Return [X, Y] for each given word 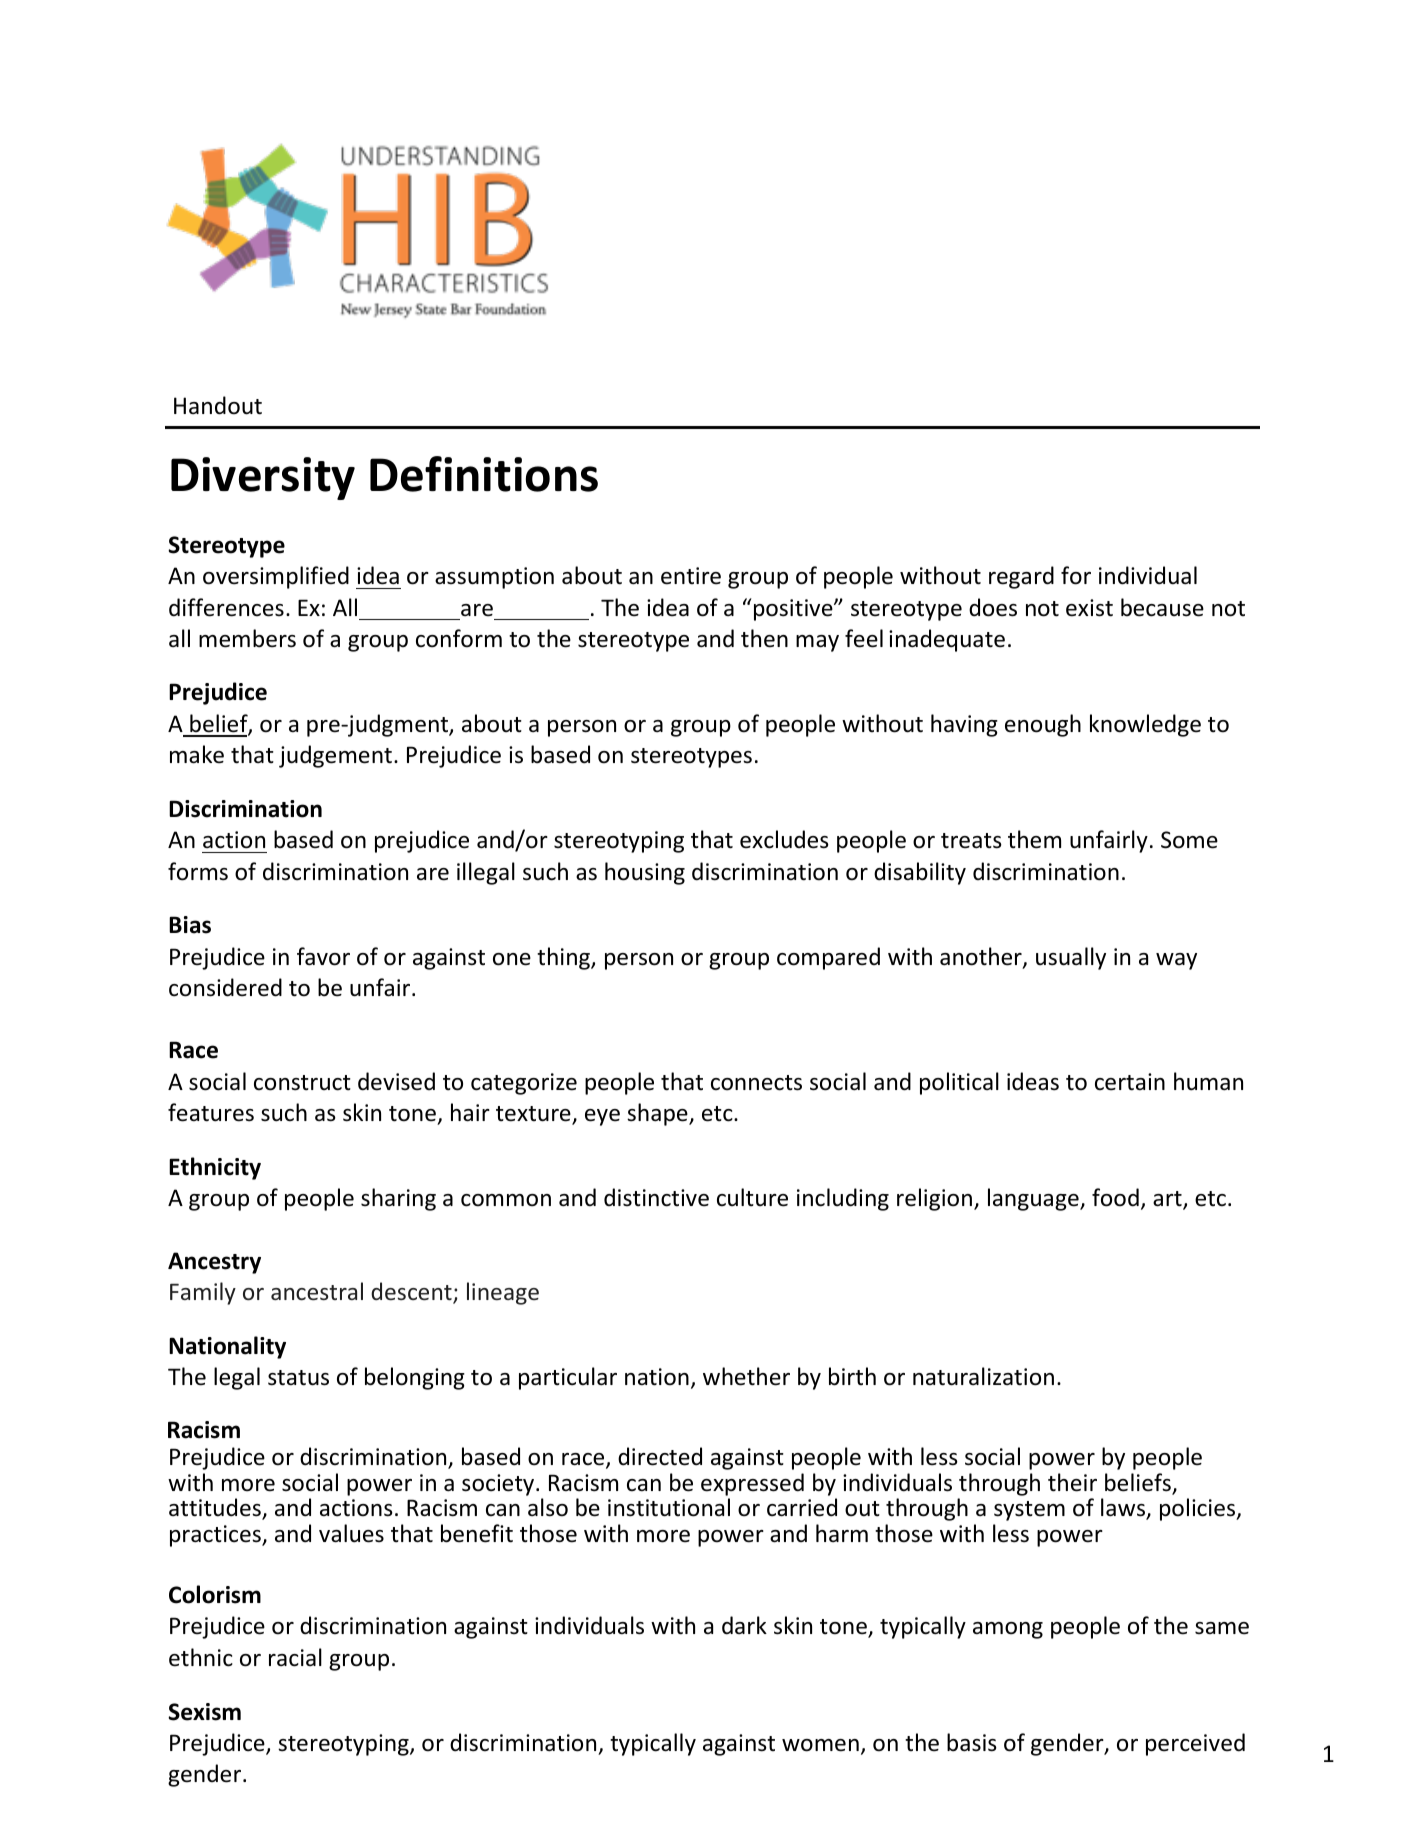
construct [302, 1083]
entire [691, 576]
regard [1021, 577]
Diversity [263, 478]
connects [756, 1083]
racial [295, 1657]
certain [1130, 1082]
